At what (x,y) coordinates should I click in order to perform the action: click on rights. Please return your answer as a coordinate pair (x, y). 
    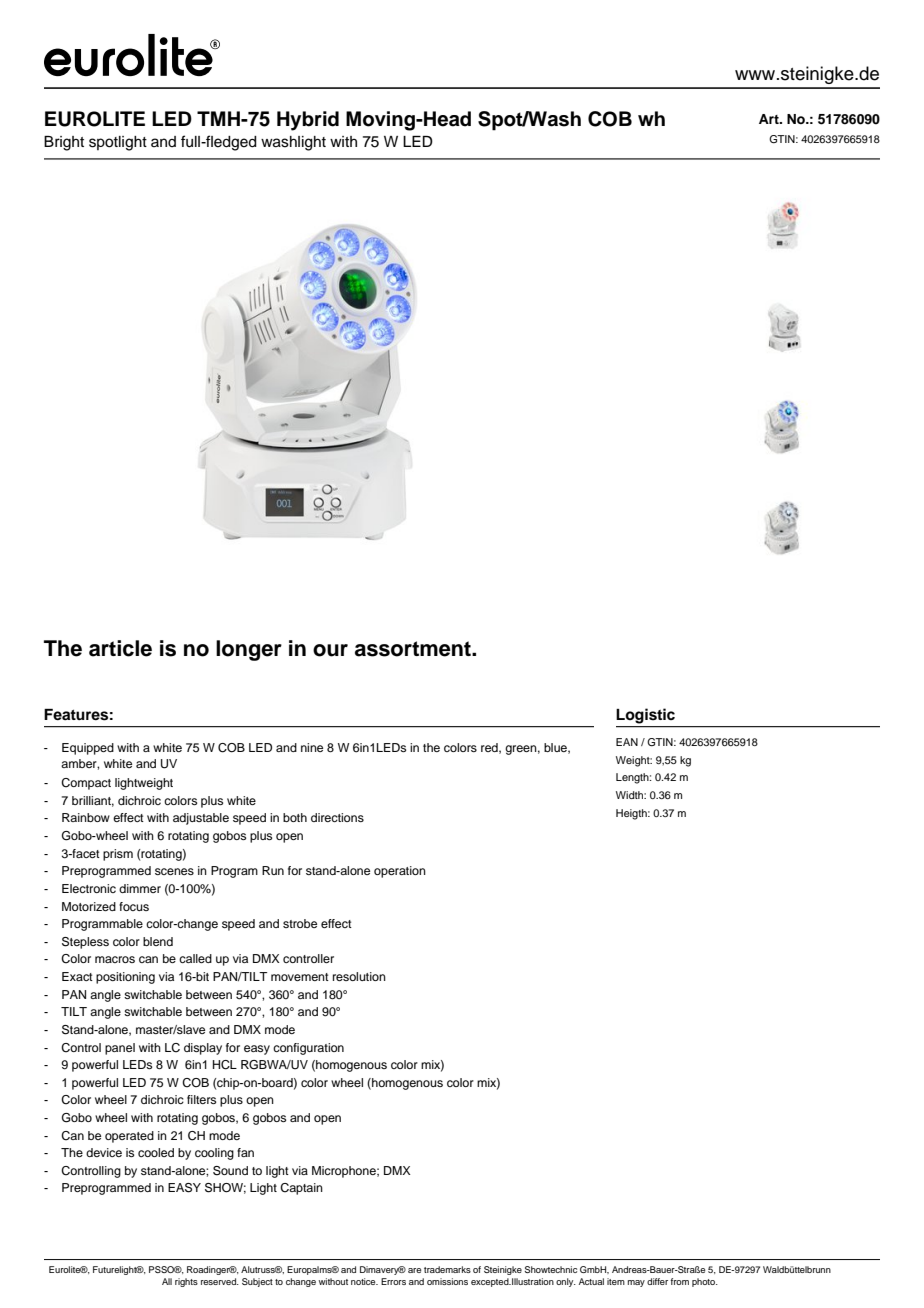
    Looking at the image, I should click on (186, 1282).
